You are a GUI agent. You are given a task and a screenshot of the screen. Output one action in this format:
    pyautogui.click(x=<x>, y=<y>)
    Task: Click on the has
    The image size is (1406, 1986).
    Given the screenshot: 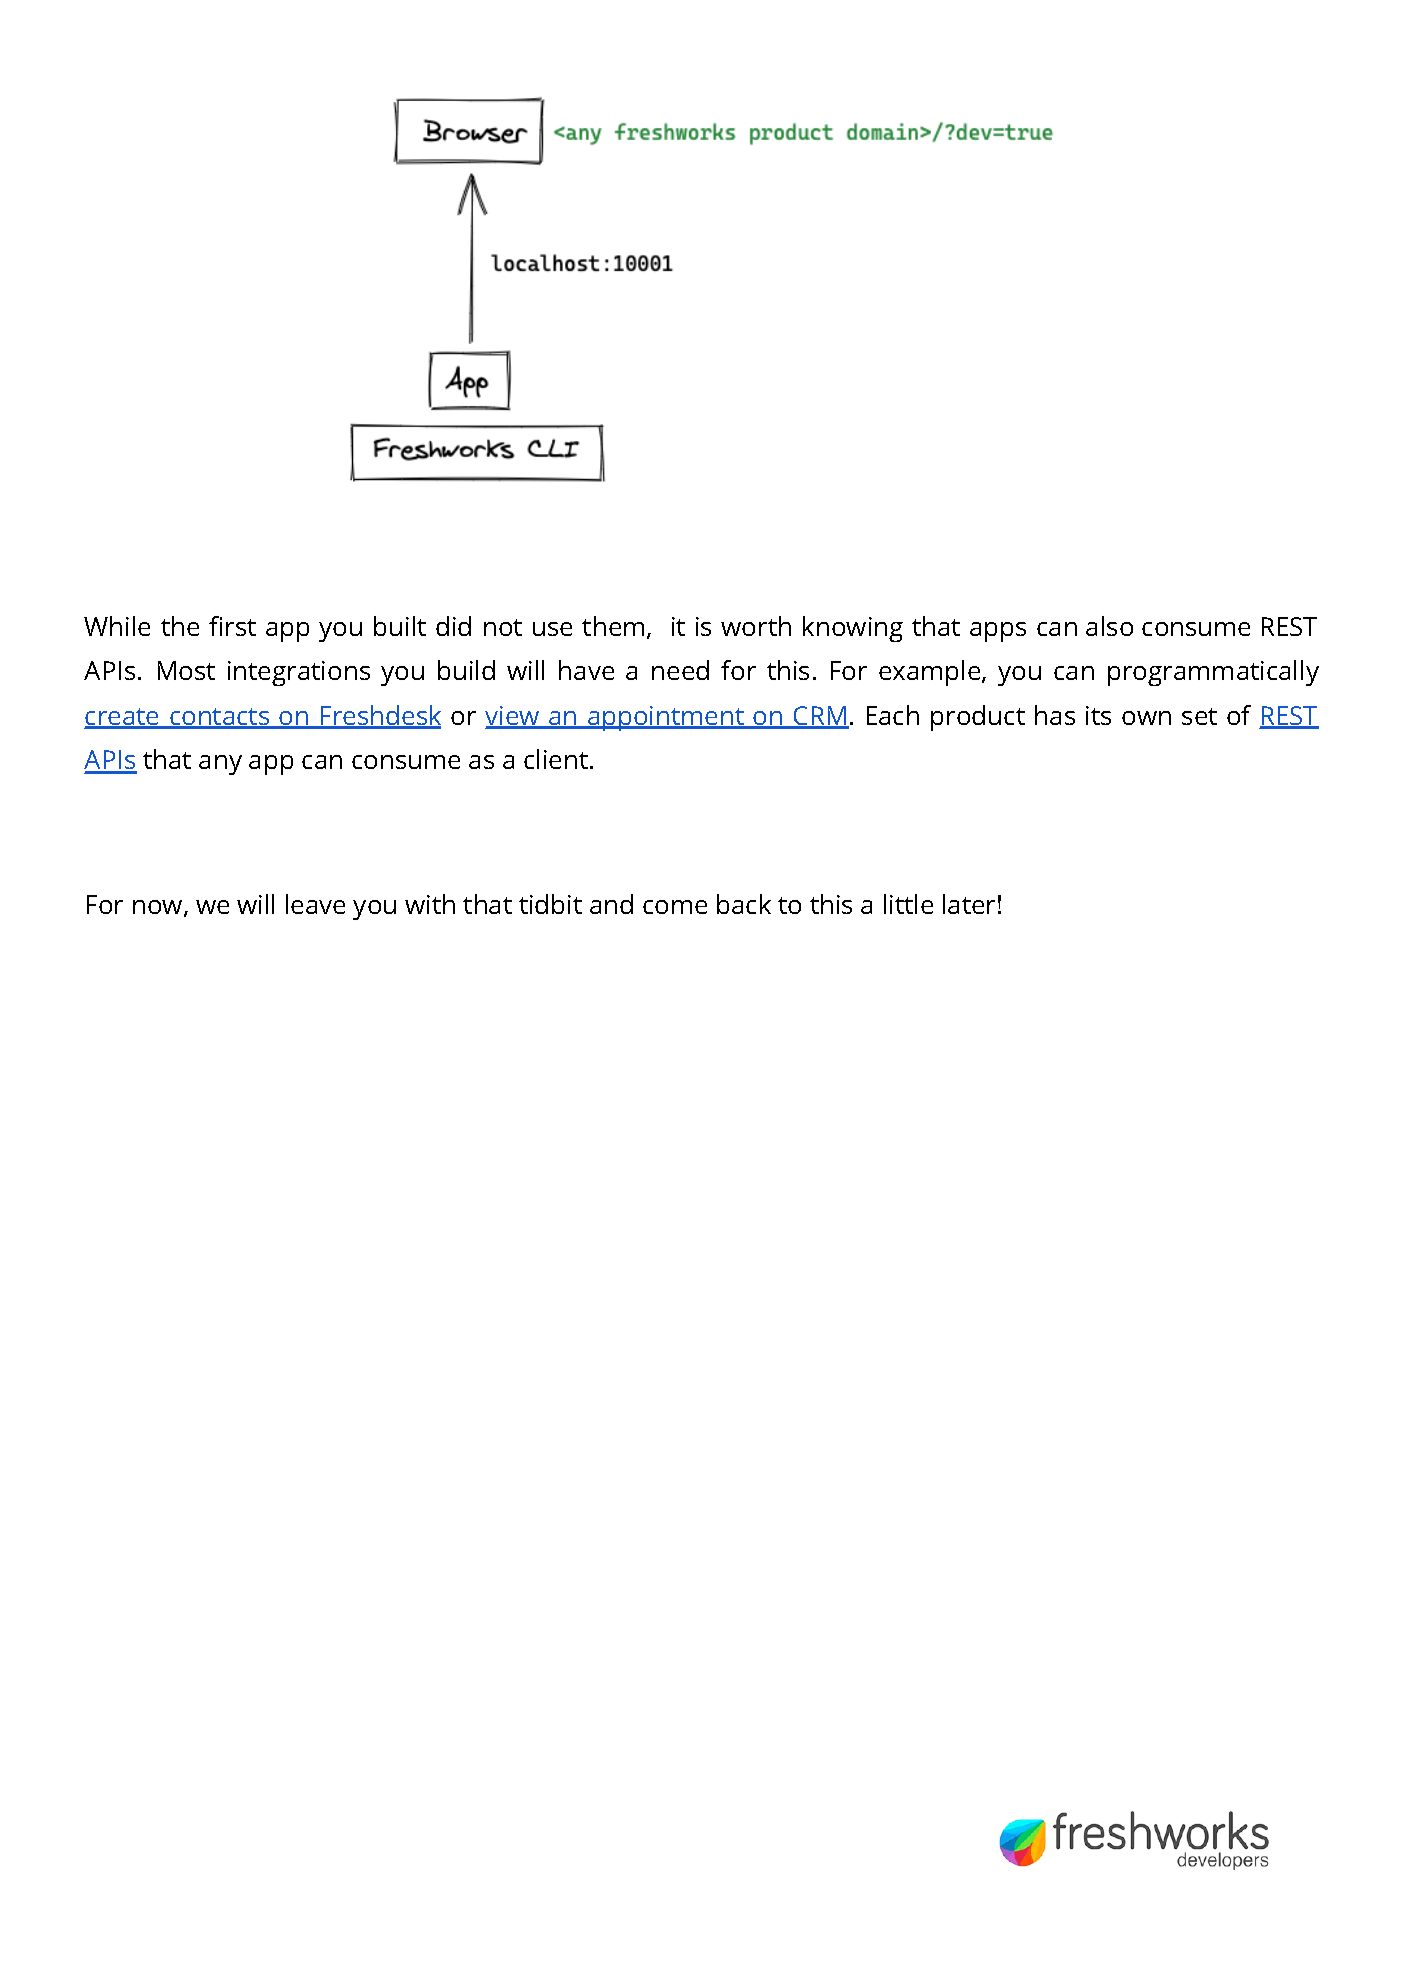 What is the action you would take?
    pyautogui.click(x=1055, y=715)
